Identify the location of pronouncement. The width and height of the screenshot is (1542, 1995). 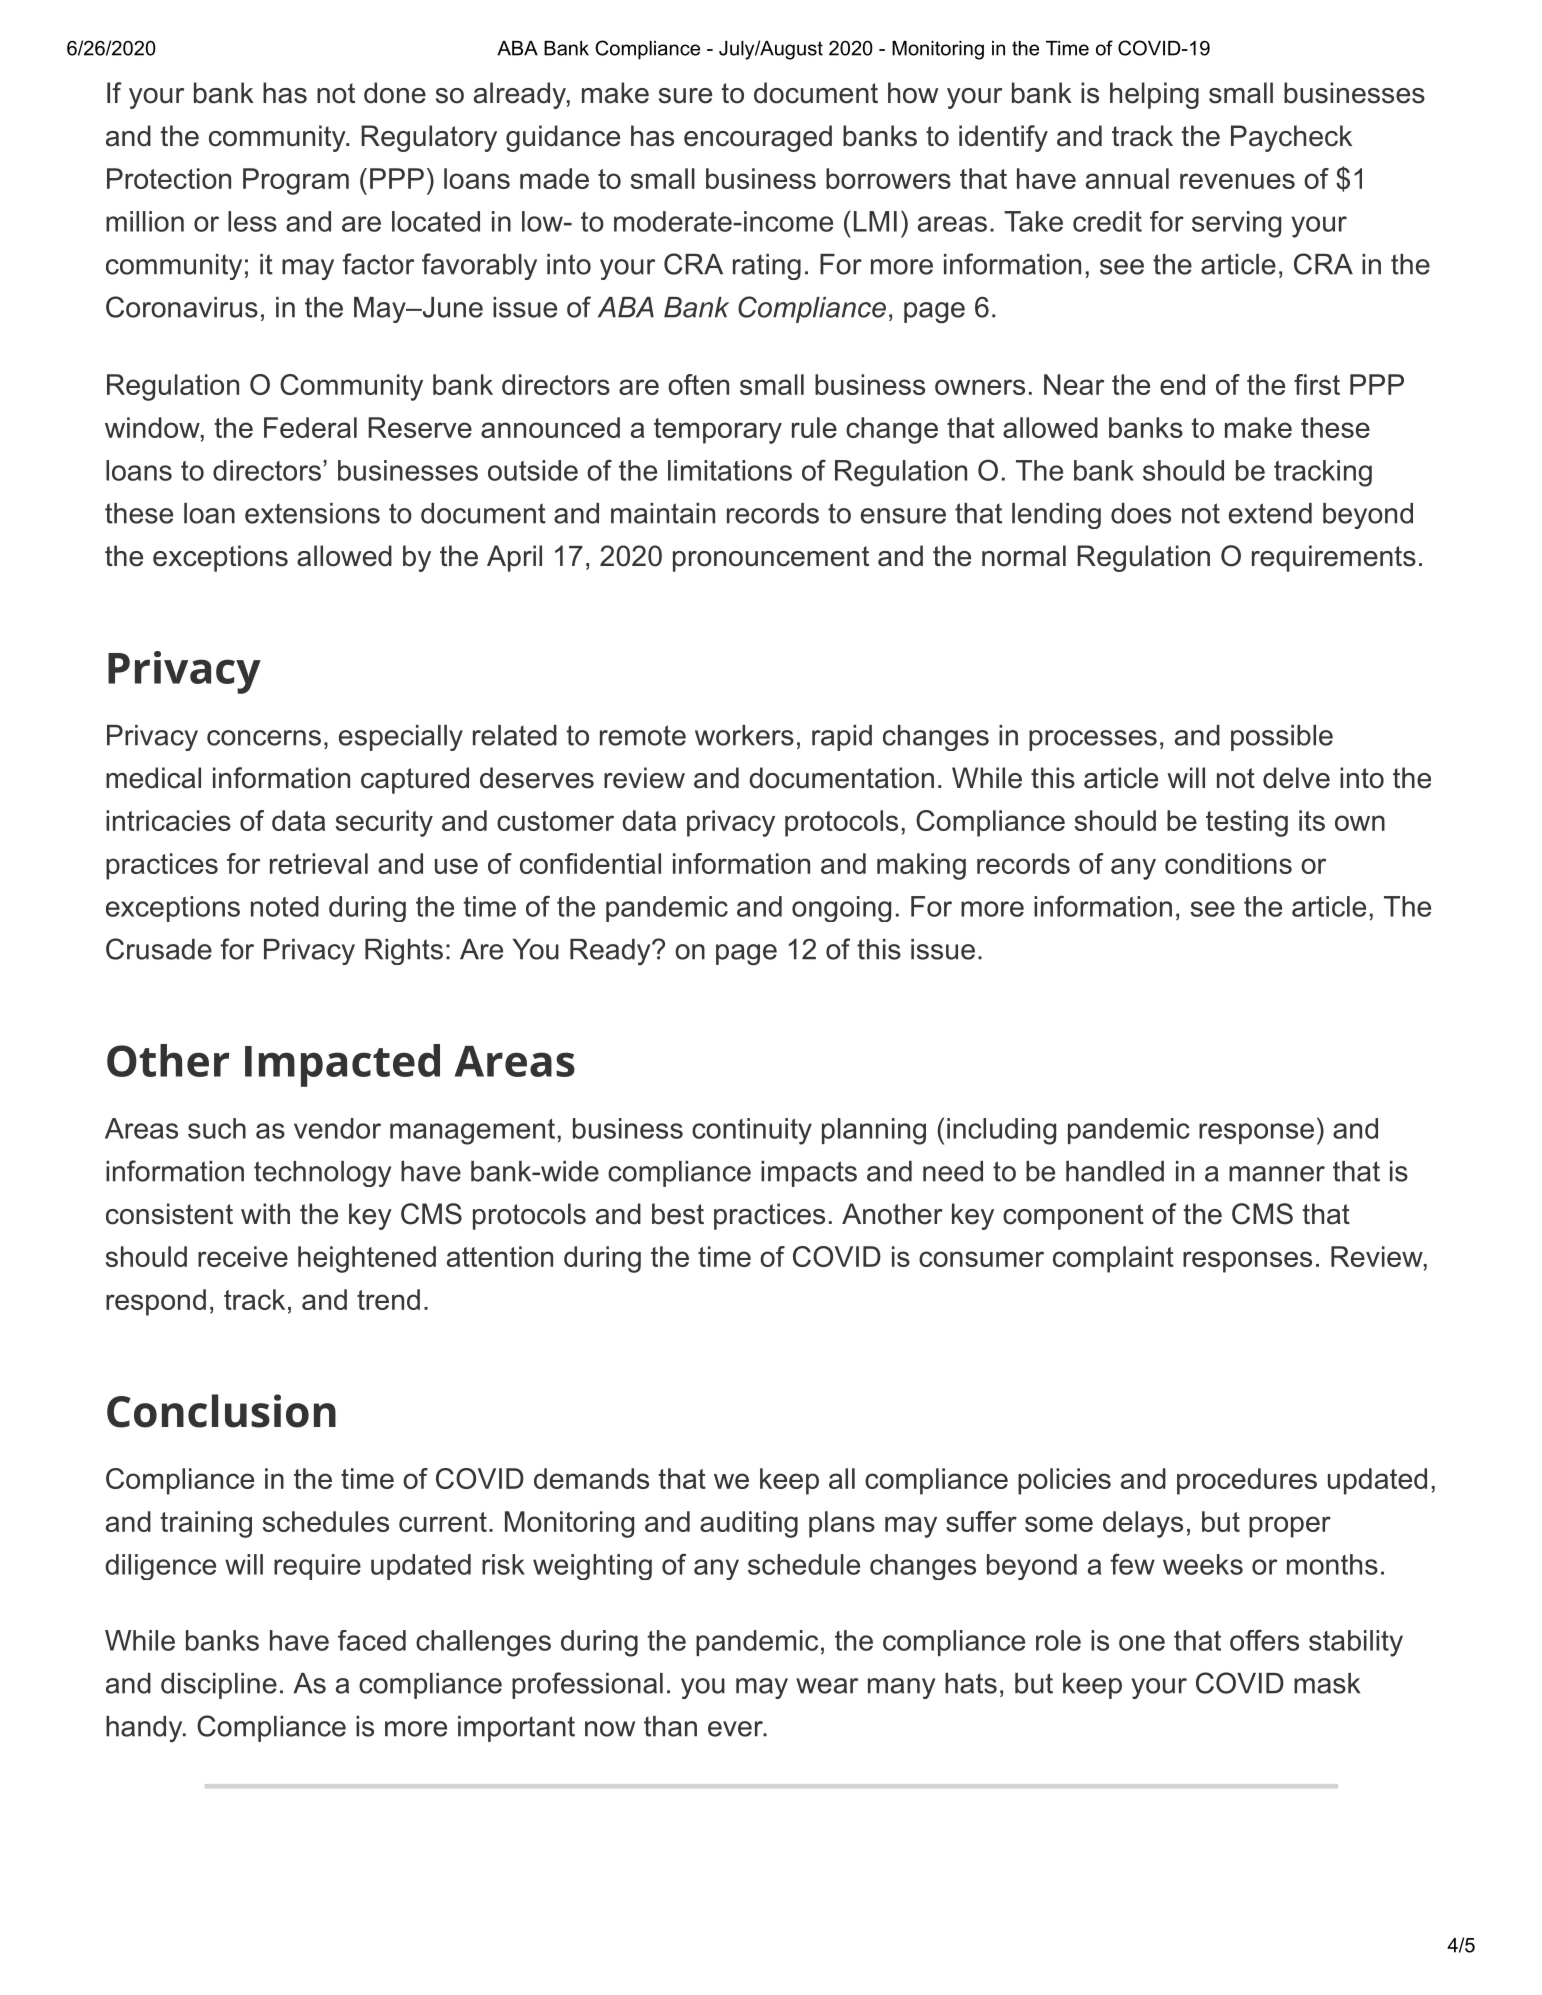
(771, 559).
